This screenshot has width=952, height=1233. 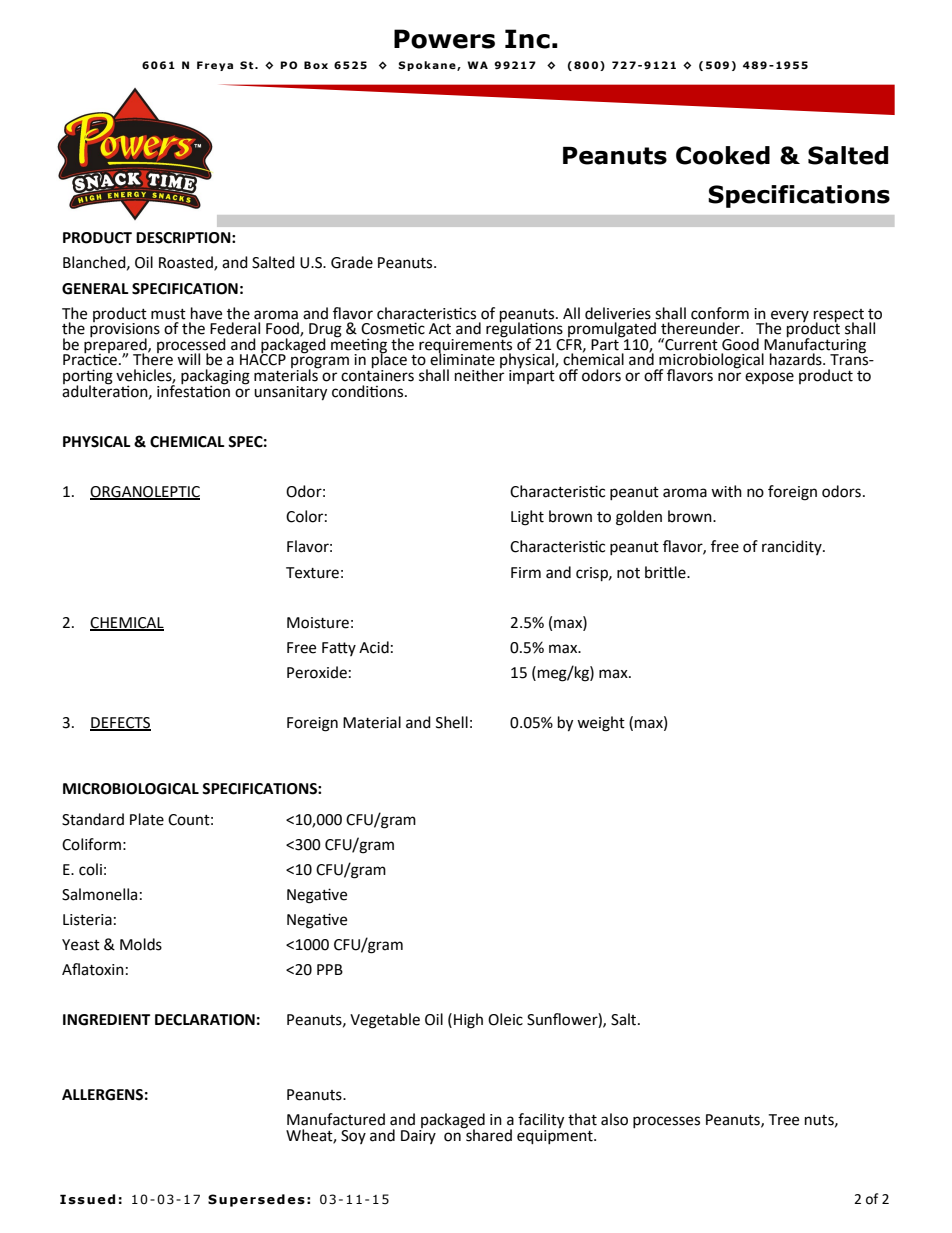 I want to click on requirements, so click(x=465, y=345).
